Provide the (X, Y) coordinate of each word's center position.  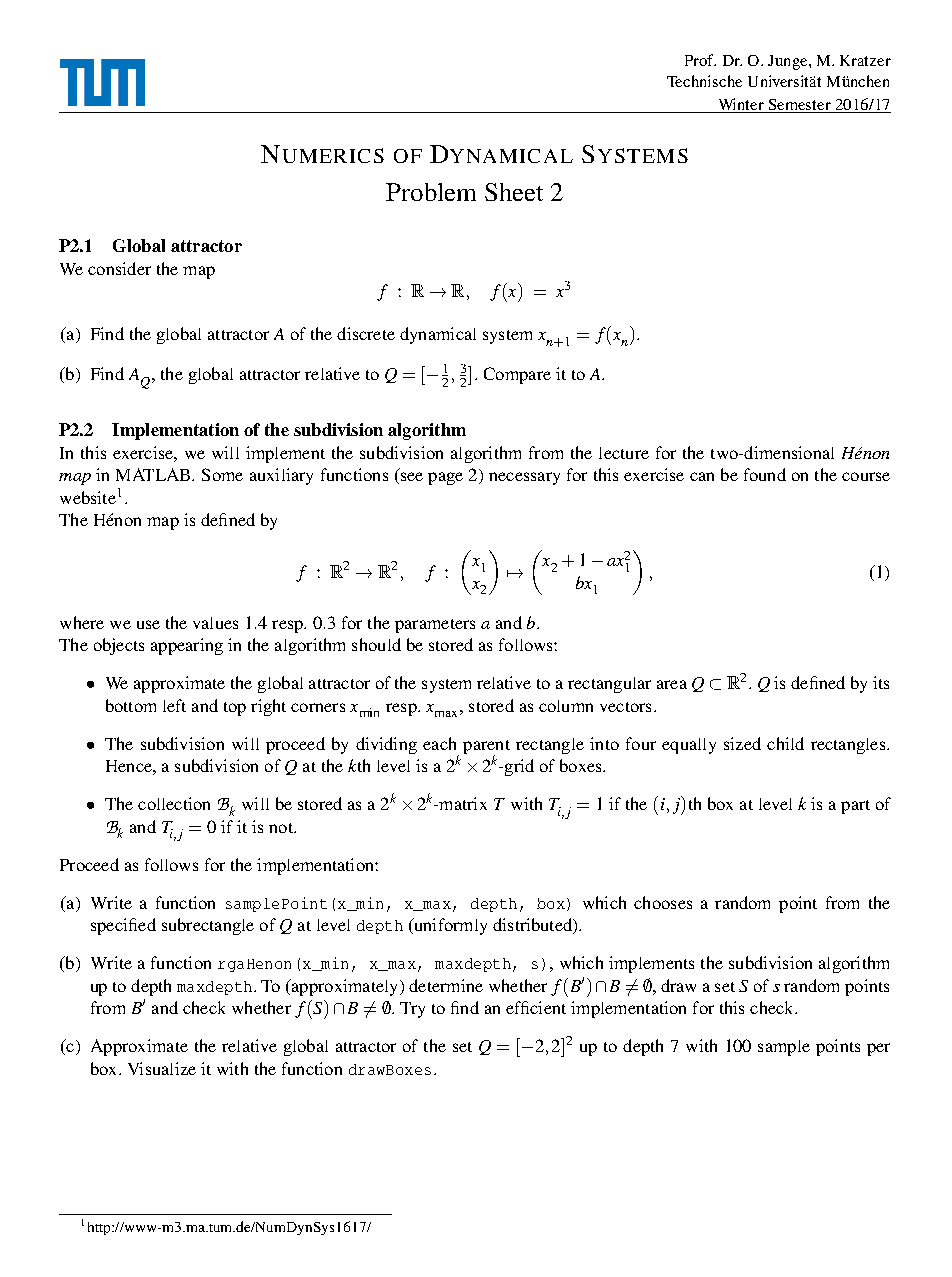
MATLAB (154, 474)
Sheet (514, 192)
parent (486, 748)
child (785, 743)
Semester (800, 104)
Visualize (162, 1068)
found (765, 474)
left (174, 705)
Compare (517, 375)
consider (119, 268)
